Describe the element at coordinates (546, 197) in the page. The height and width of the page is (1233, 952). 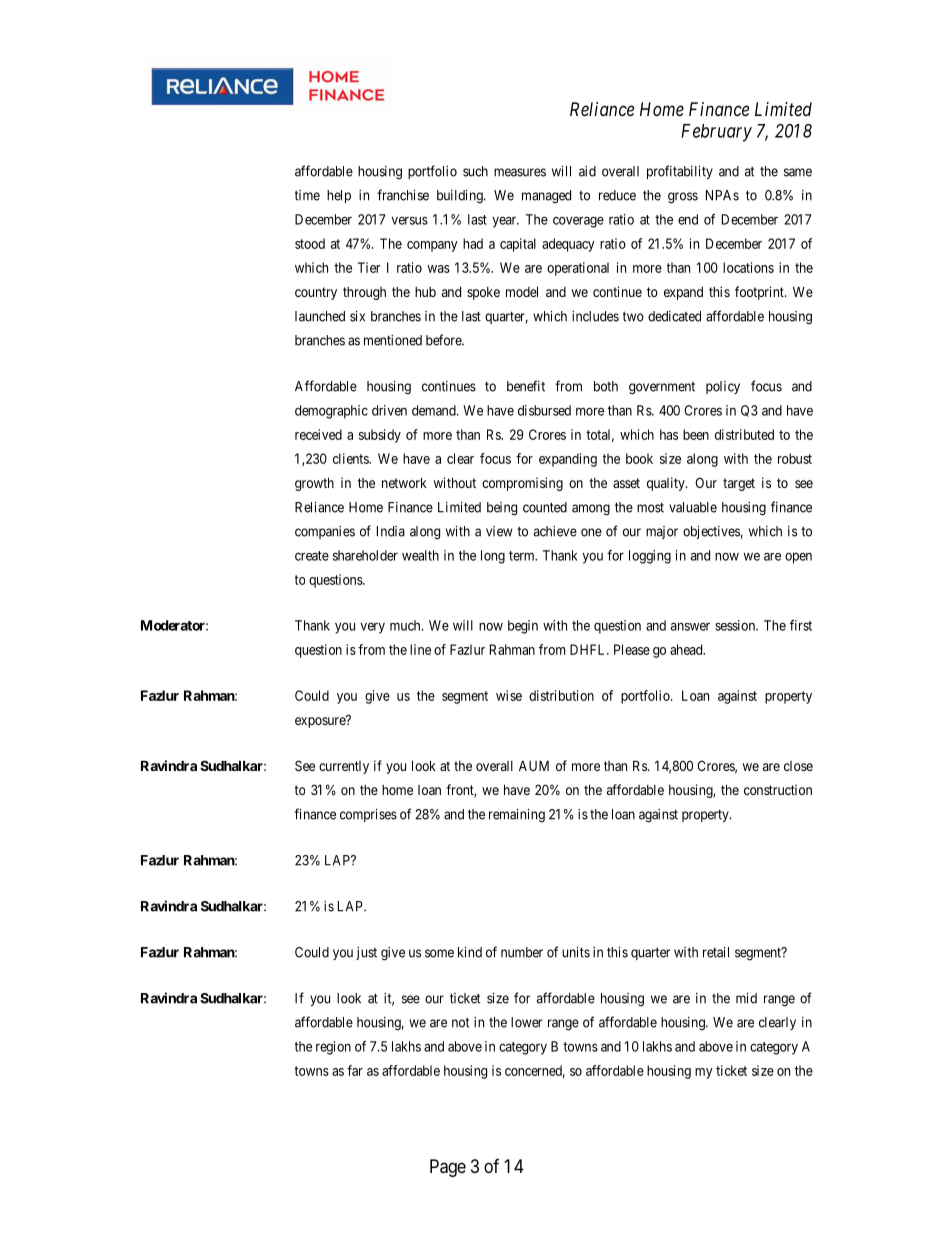
I see `managed` at that location.
